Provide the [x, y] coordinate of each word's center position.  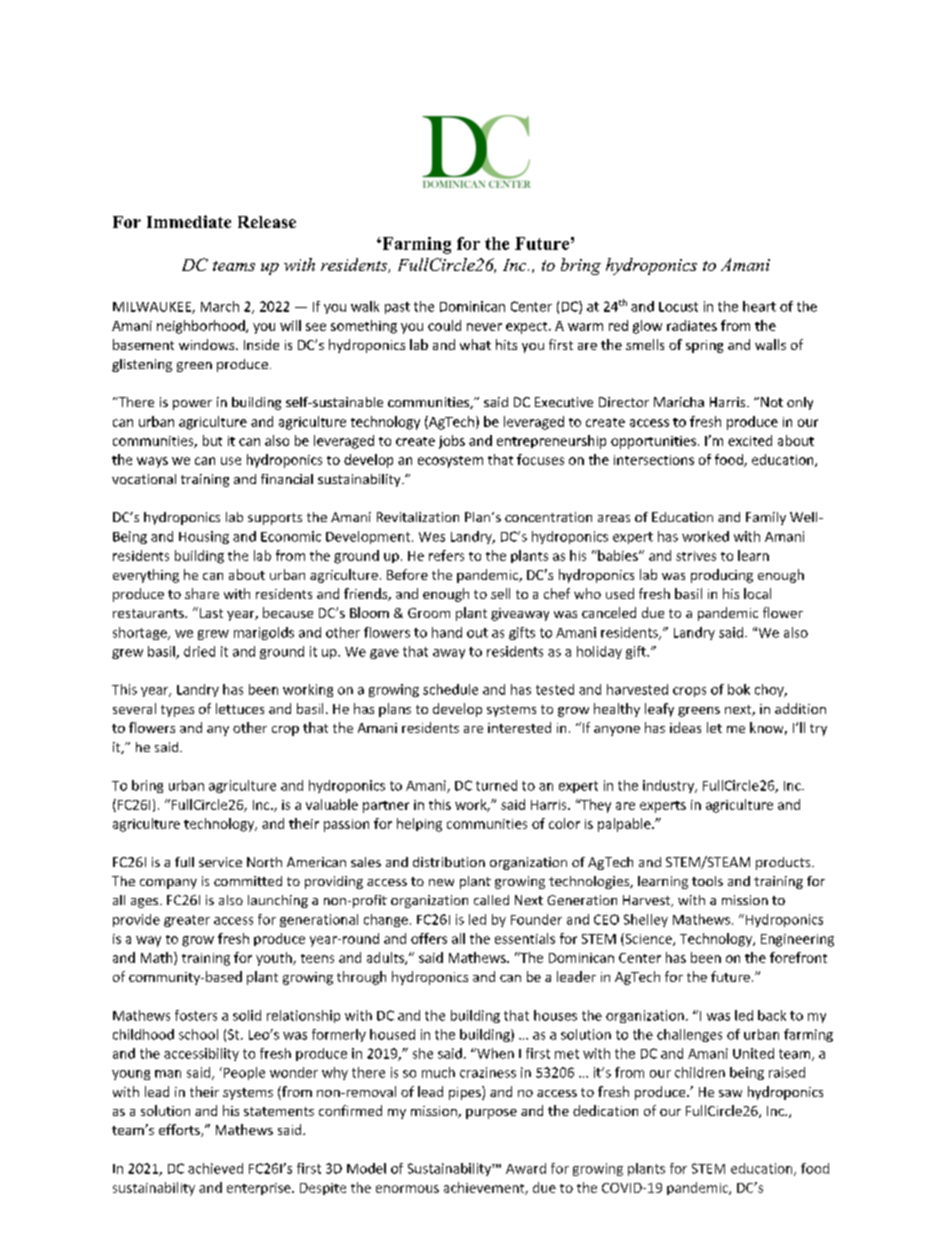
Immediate [189, 221]
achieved [215, 1168]
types [177, 711]
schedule [450, 689]
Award [526, 1168]
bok [739, 689]
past [397, 308]
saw [730, 1093]
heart [759, 306]
